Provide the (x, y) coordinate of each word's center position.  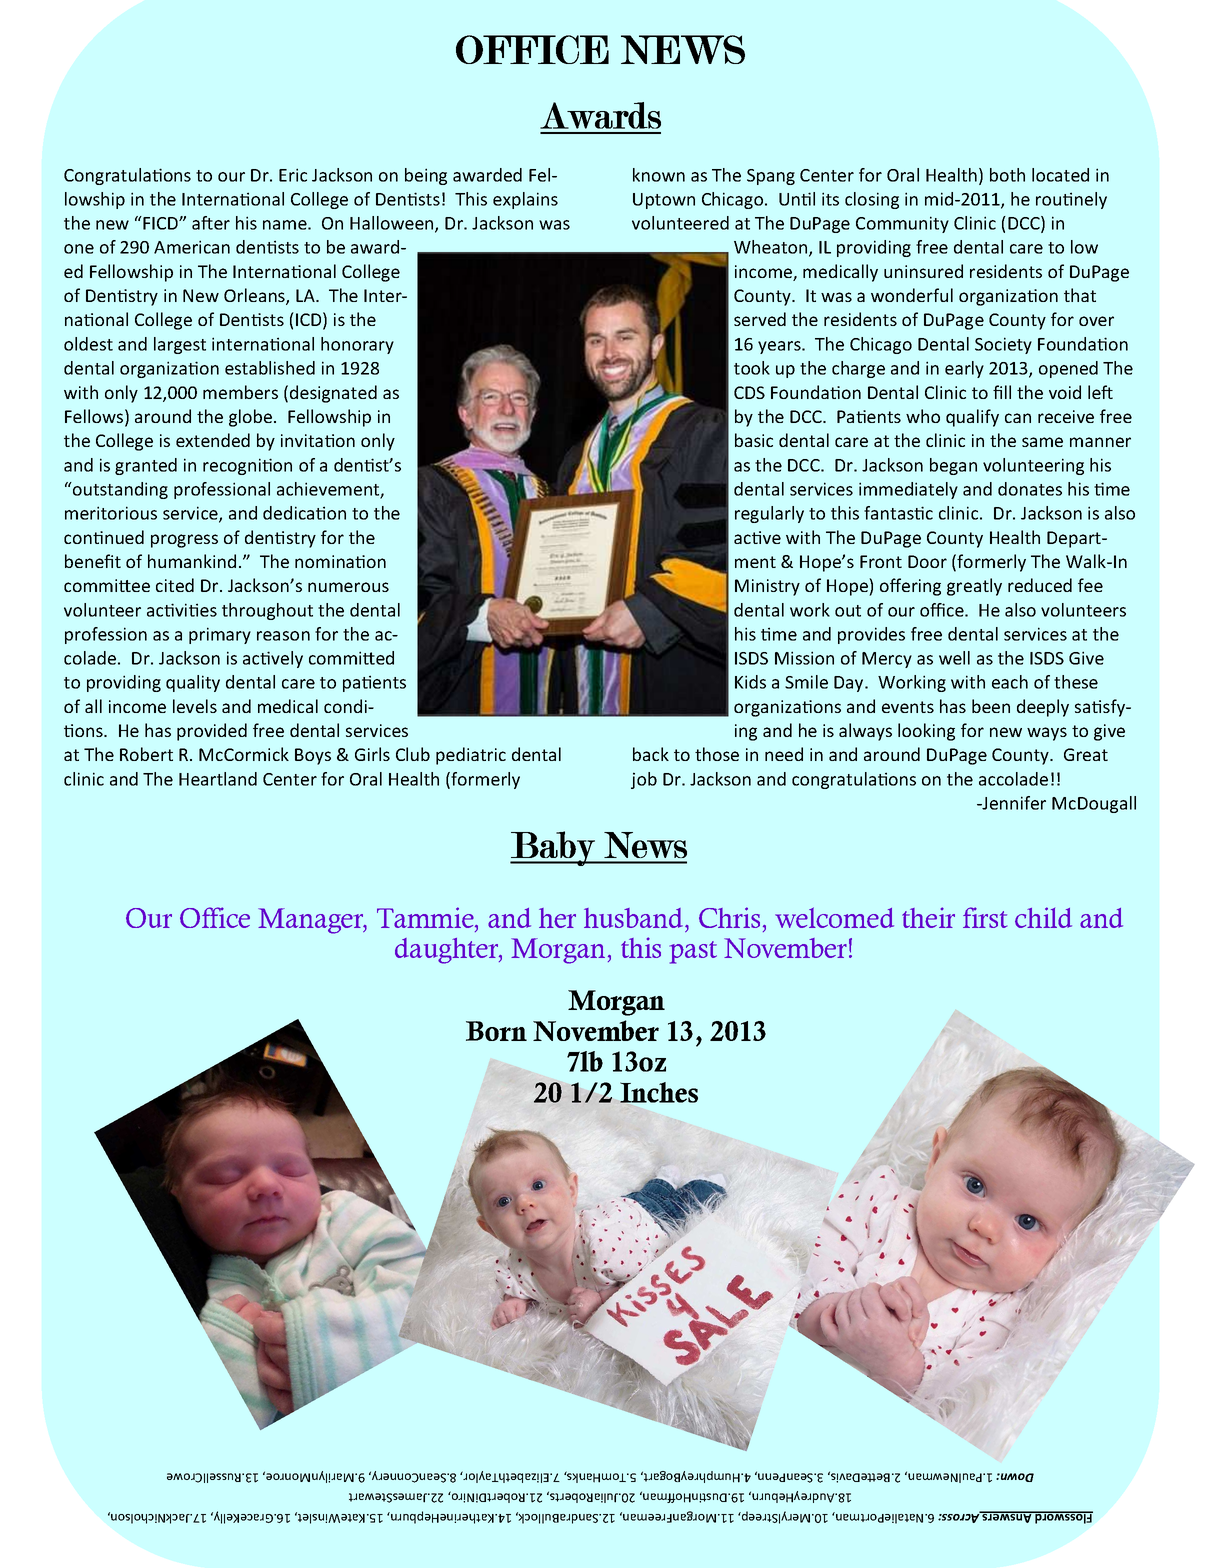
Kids (750, 682)
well (954, 658)
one (79, 249)
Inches (659, 1092)
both (1007, 175)
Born (496, 1031)
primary (220, 635)
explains (525, 200)
